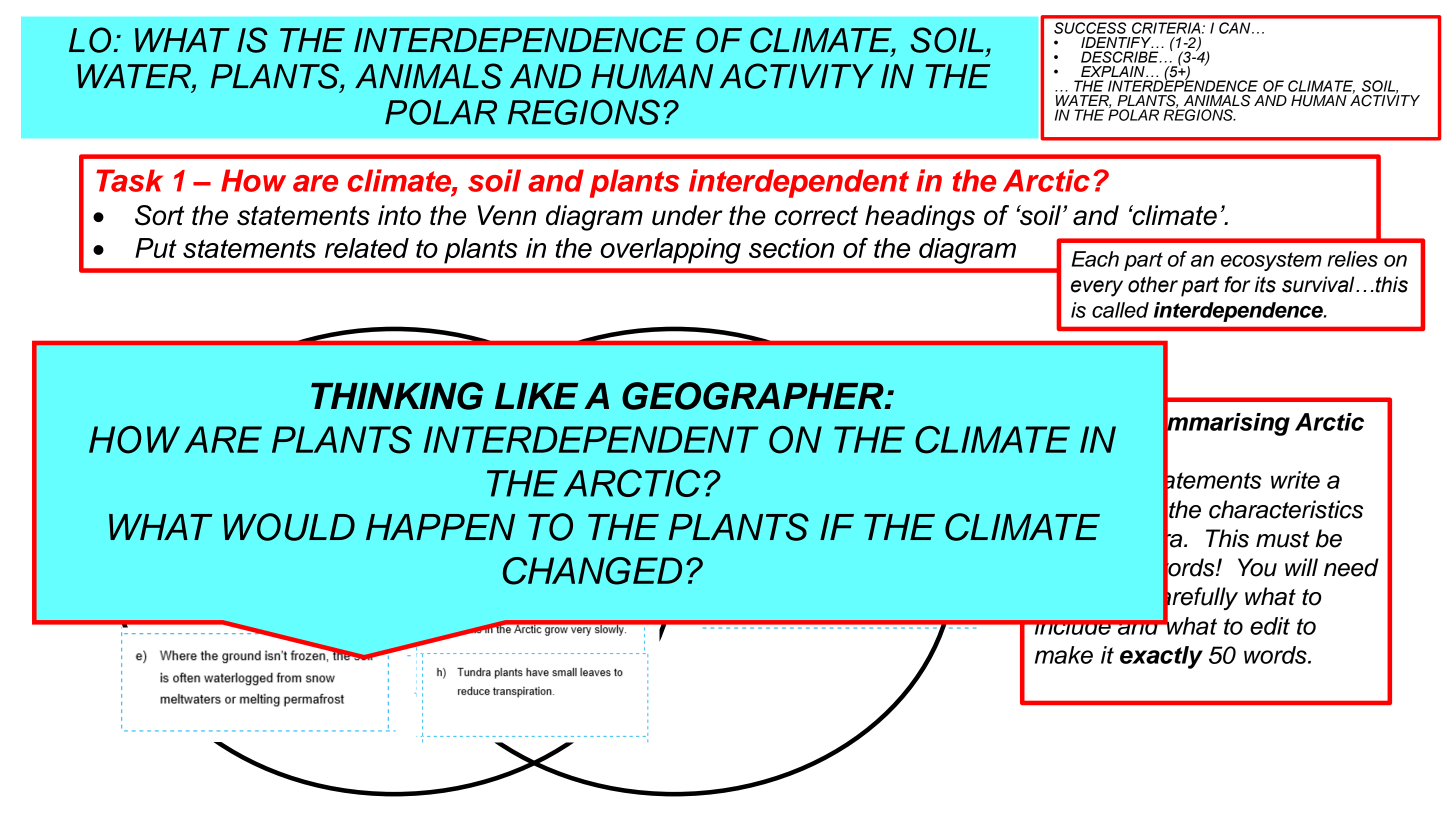  Describe the element at coordinates (367, 248) in the page. I see `related` at that location.
